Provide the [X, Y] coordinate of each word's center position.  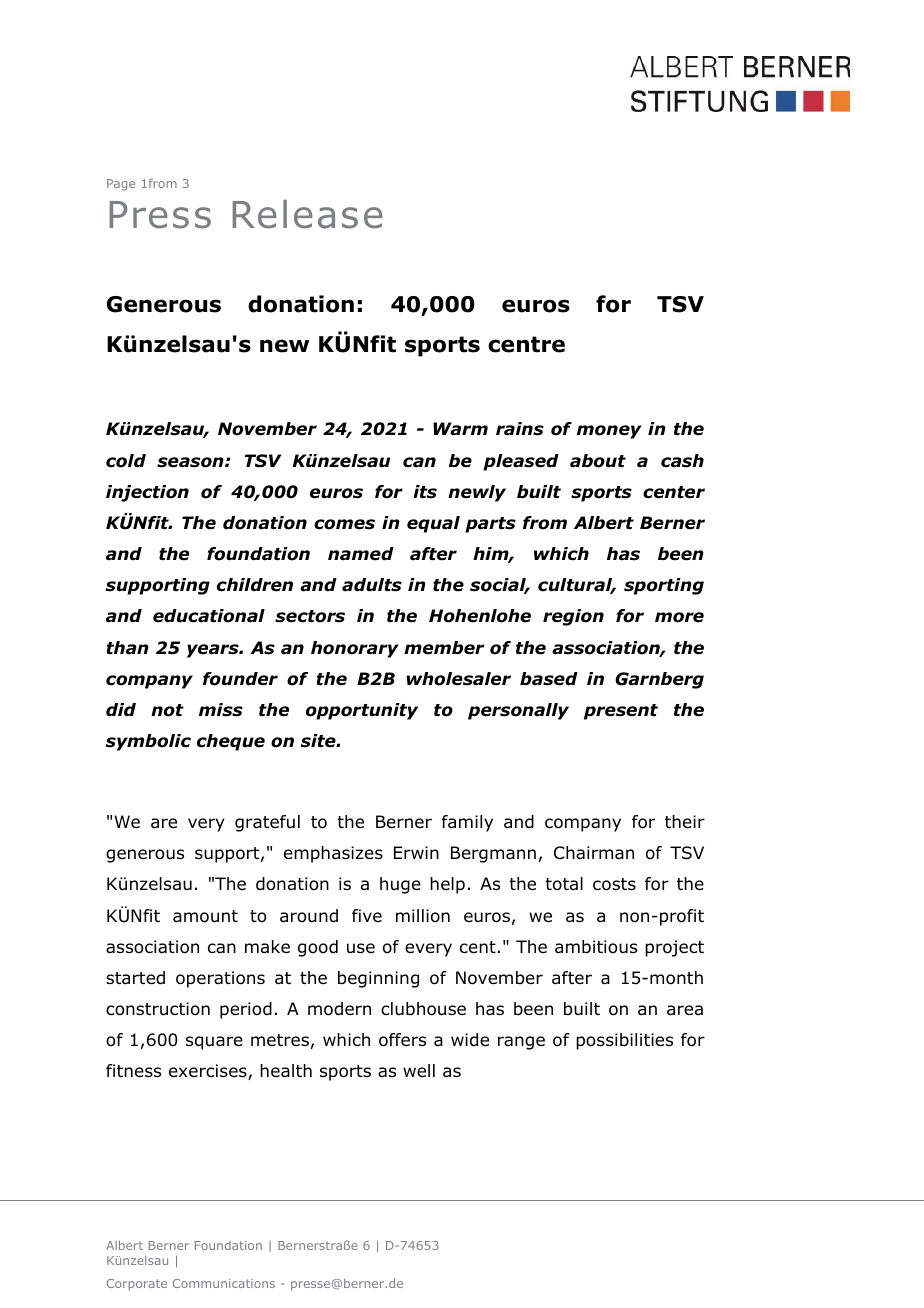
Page [121, 185]
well [419, 1071]
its [425, 492]
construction [158, 1009]
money [609, 432]
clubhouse [423, 1009]
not [167, 710]
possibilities [624, 1041]
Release [307, 214]
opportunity [362, 711]
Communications [224, 1283]
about [598, 461]
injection [147, 493]
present [621, 712]
